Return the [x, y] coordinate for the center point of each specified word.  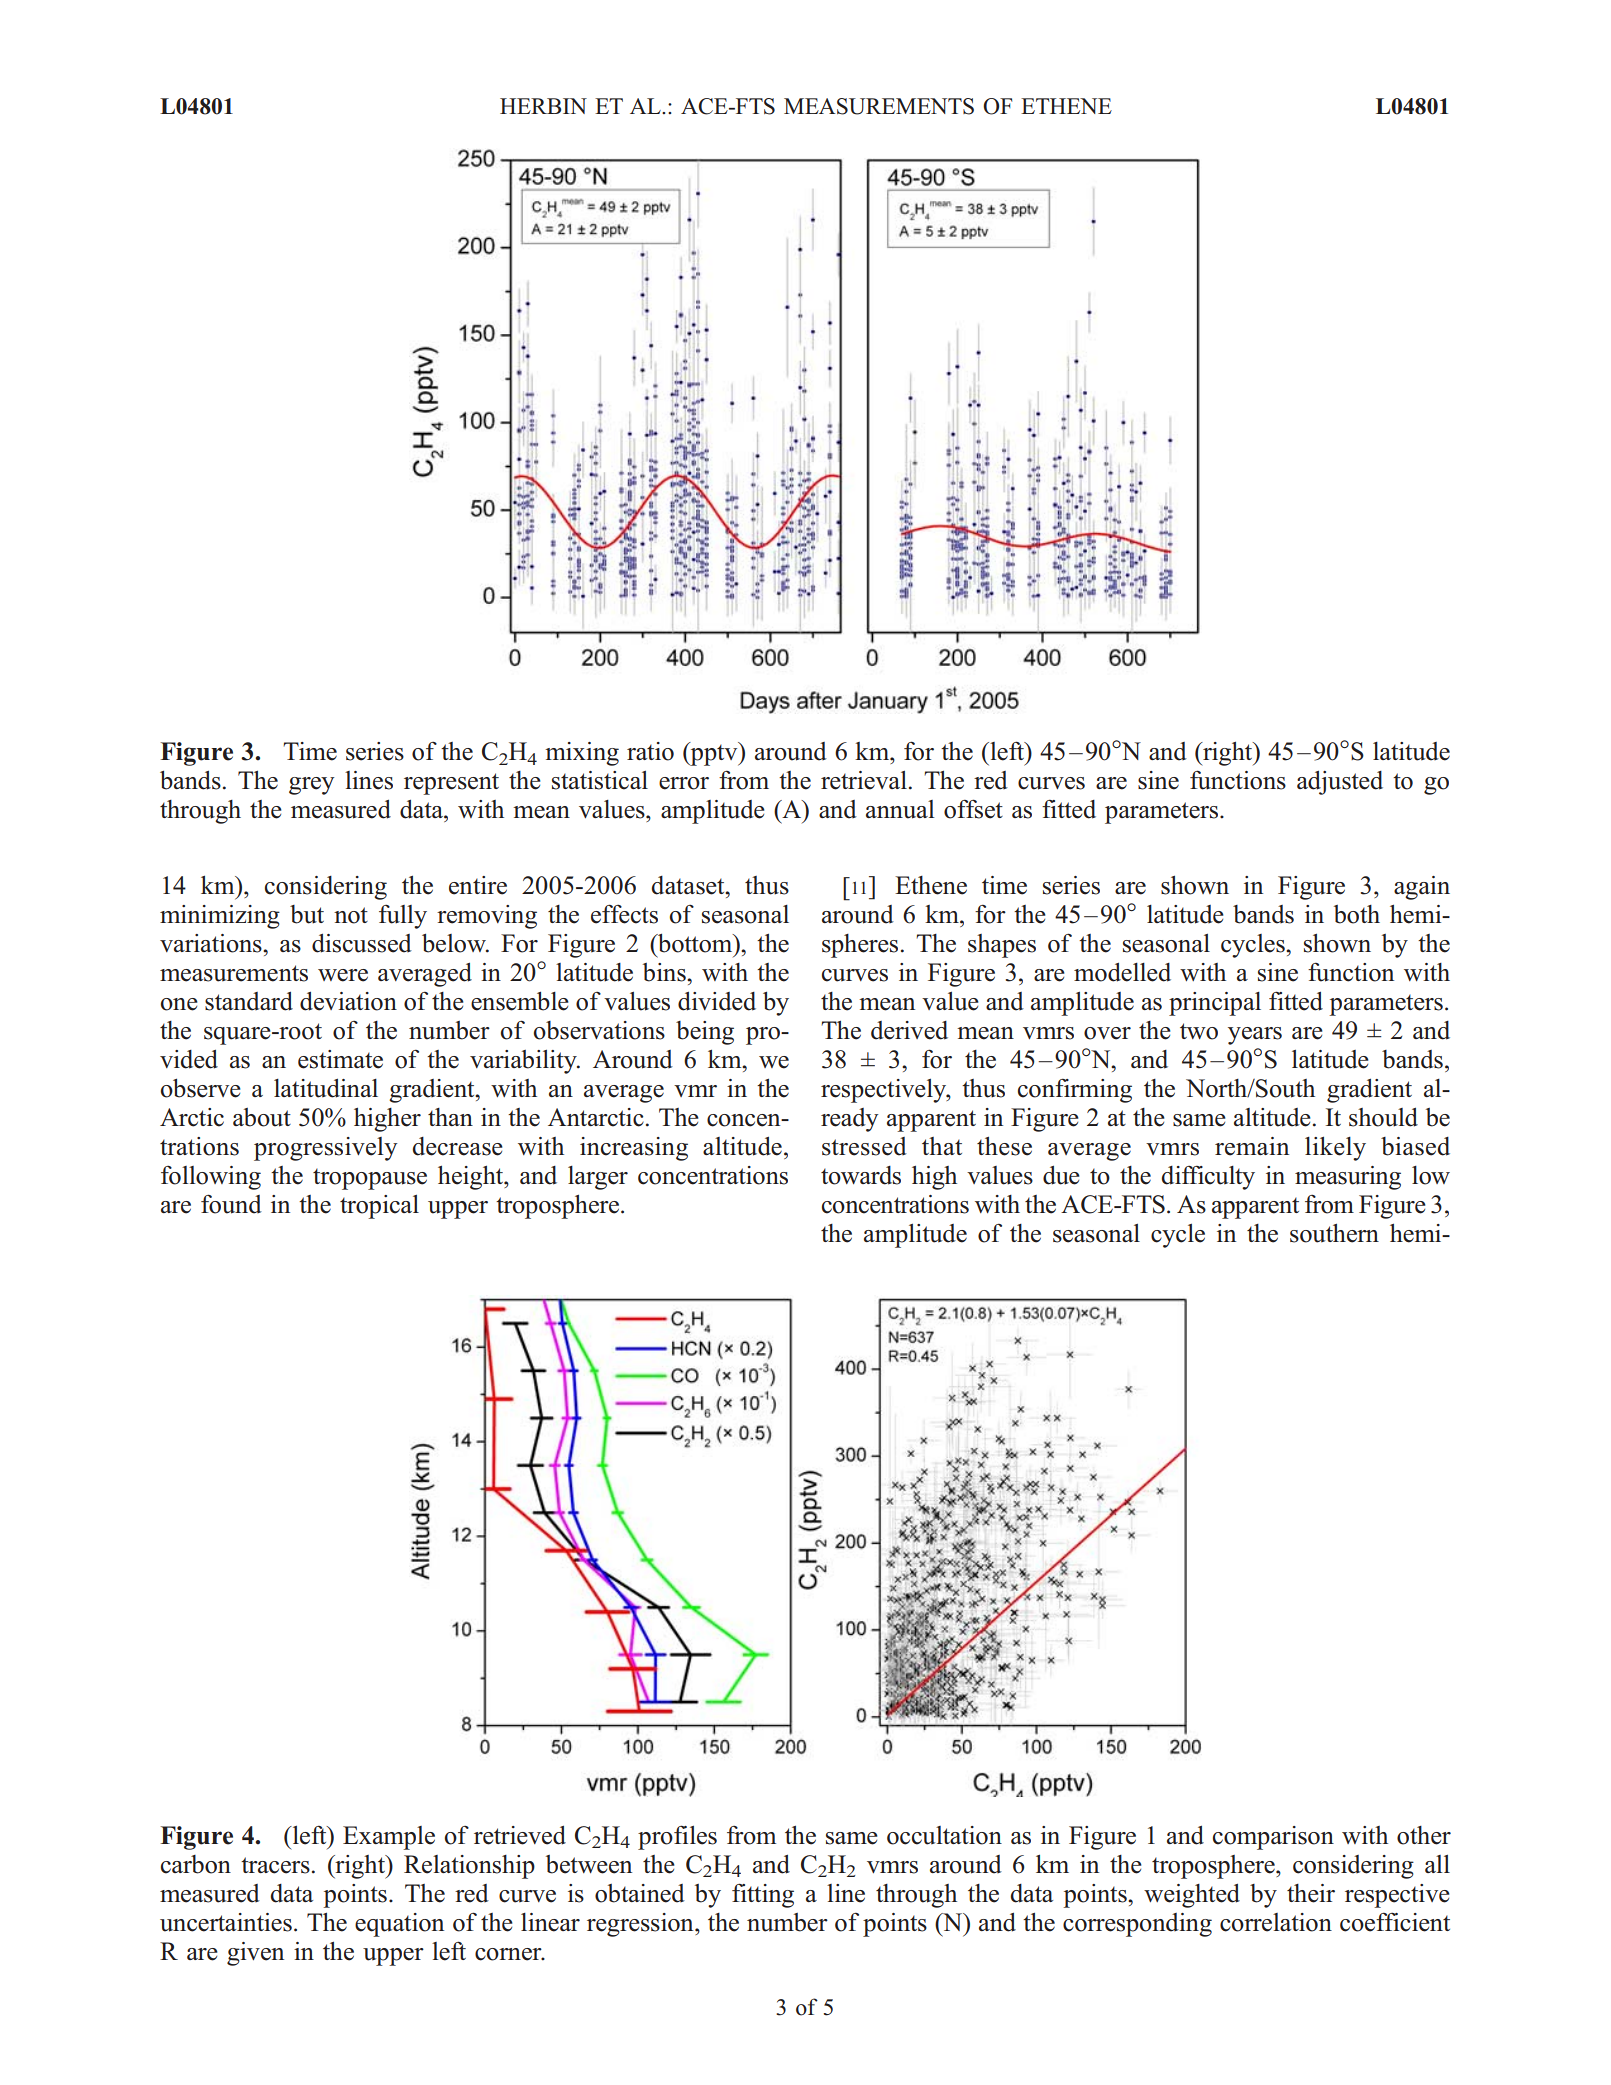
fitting [763, 1895]
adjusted [1340, 782]
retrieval [864, 780]
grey [311, 786]
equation [399, 1925]
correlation [1276, 1922]
